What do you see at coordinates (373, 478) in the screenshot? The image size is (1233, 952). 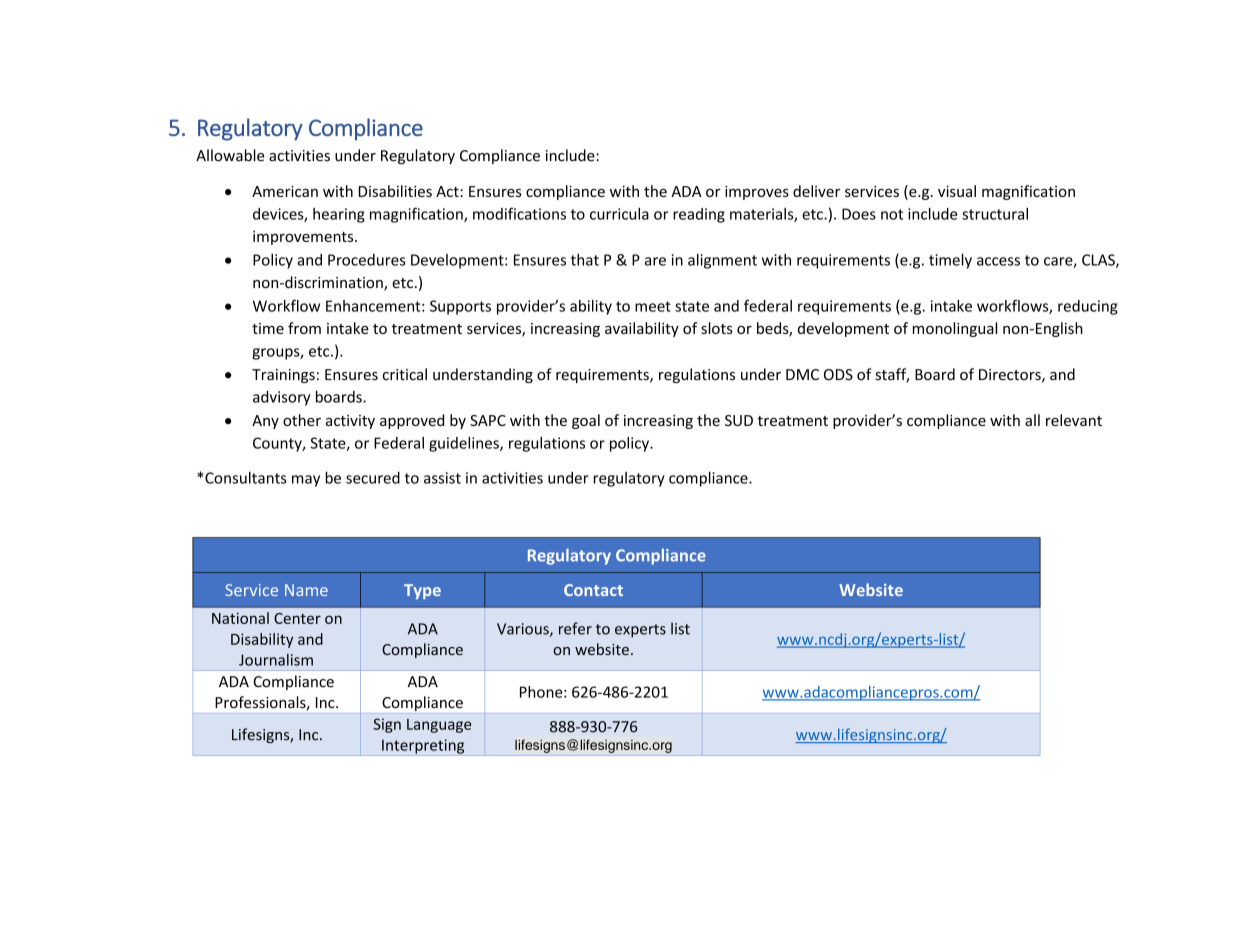 I see `secured` at bounding box center [373, 478].
